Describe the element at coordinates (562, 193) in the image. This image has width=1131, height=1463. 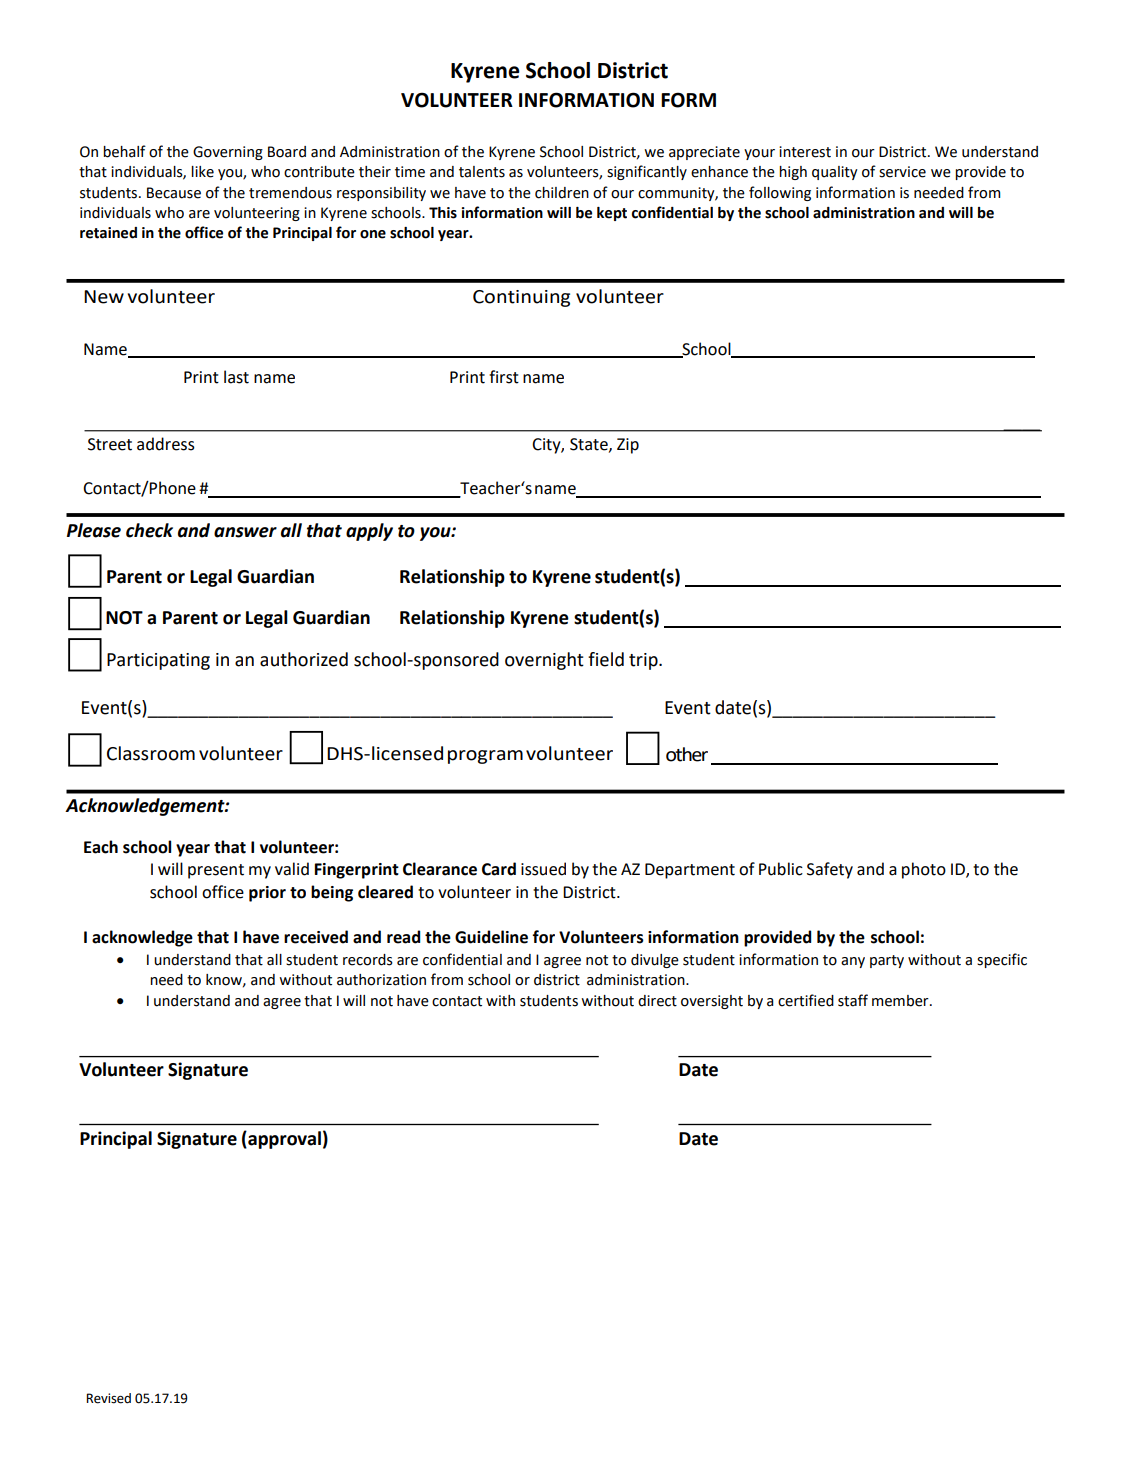
I see `children` at that location.
